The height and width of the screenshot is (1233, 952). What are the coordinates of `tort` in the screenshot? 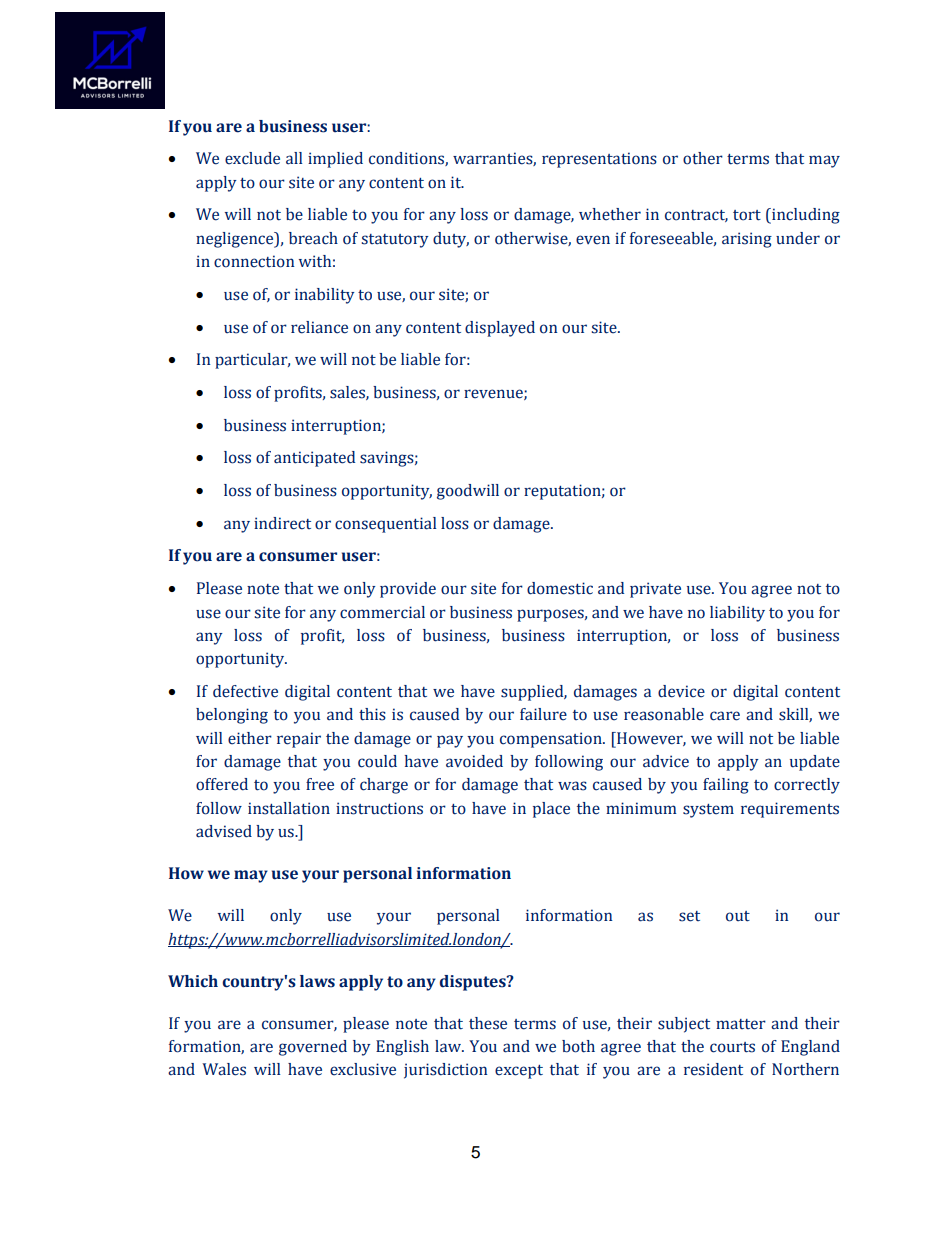 It's located at (747, 215).
